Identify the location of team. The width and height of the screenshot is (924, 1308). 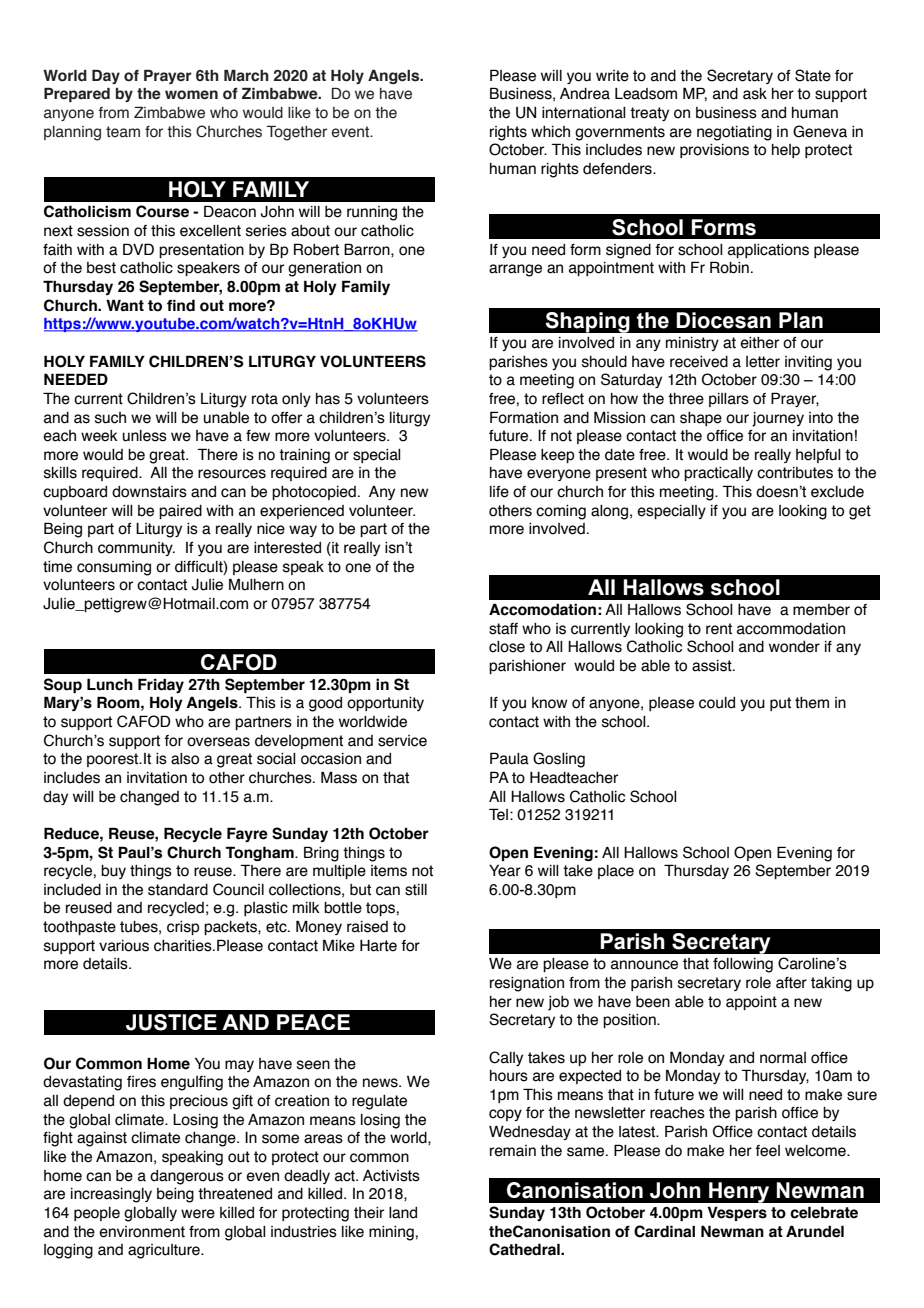
(123, 132).
